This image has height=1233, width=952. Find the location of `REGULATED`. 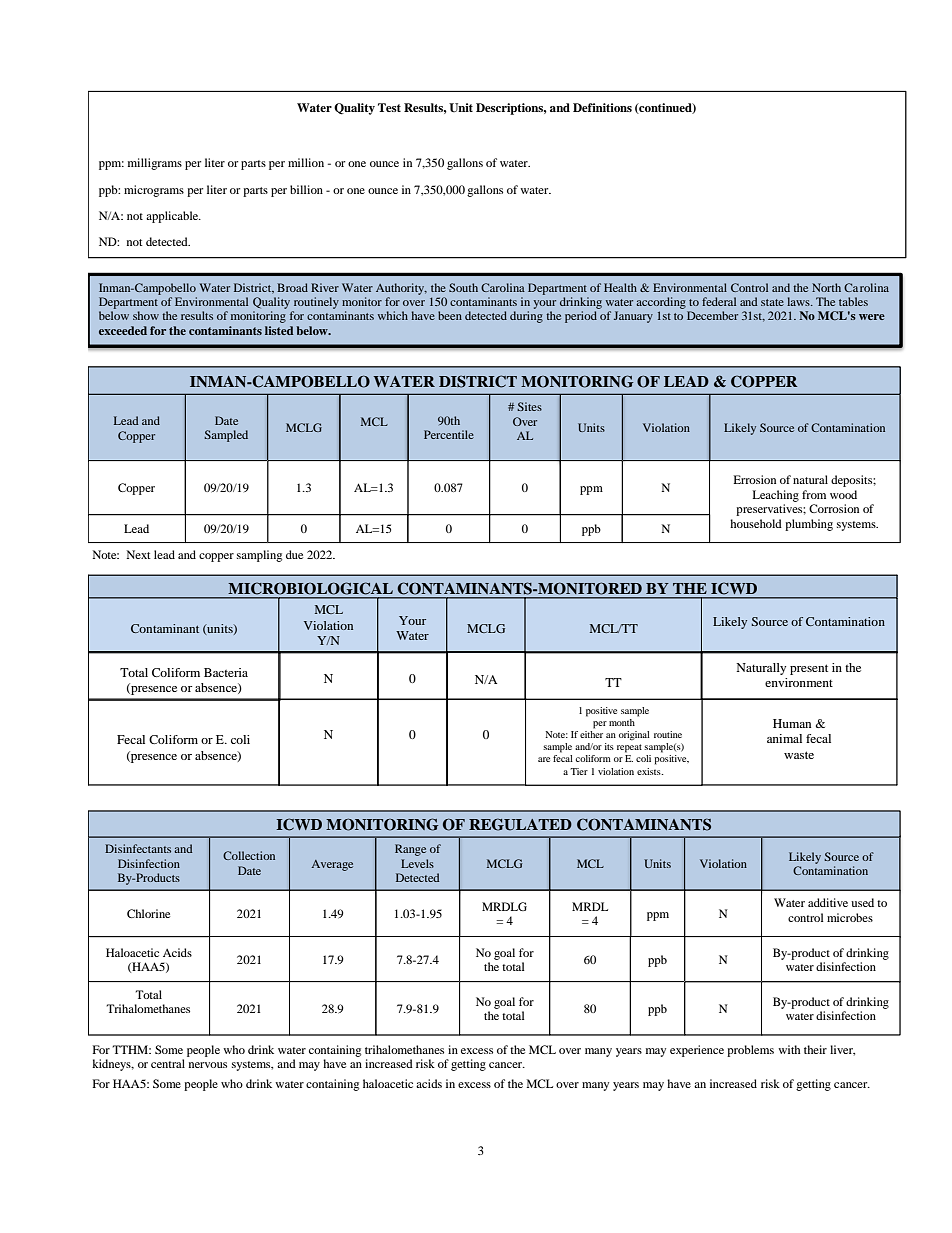

REGULATED is located at coordinates (520, 824).
